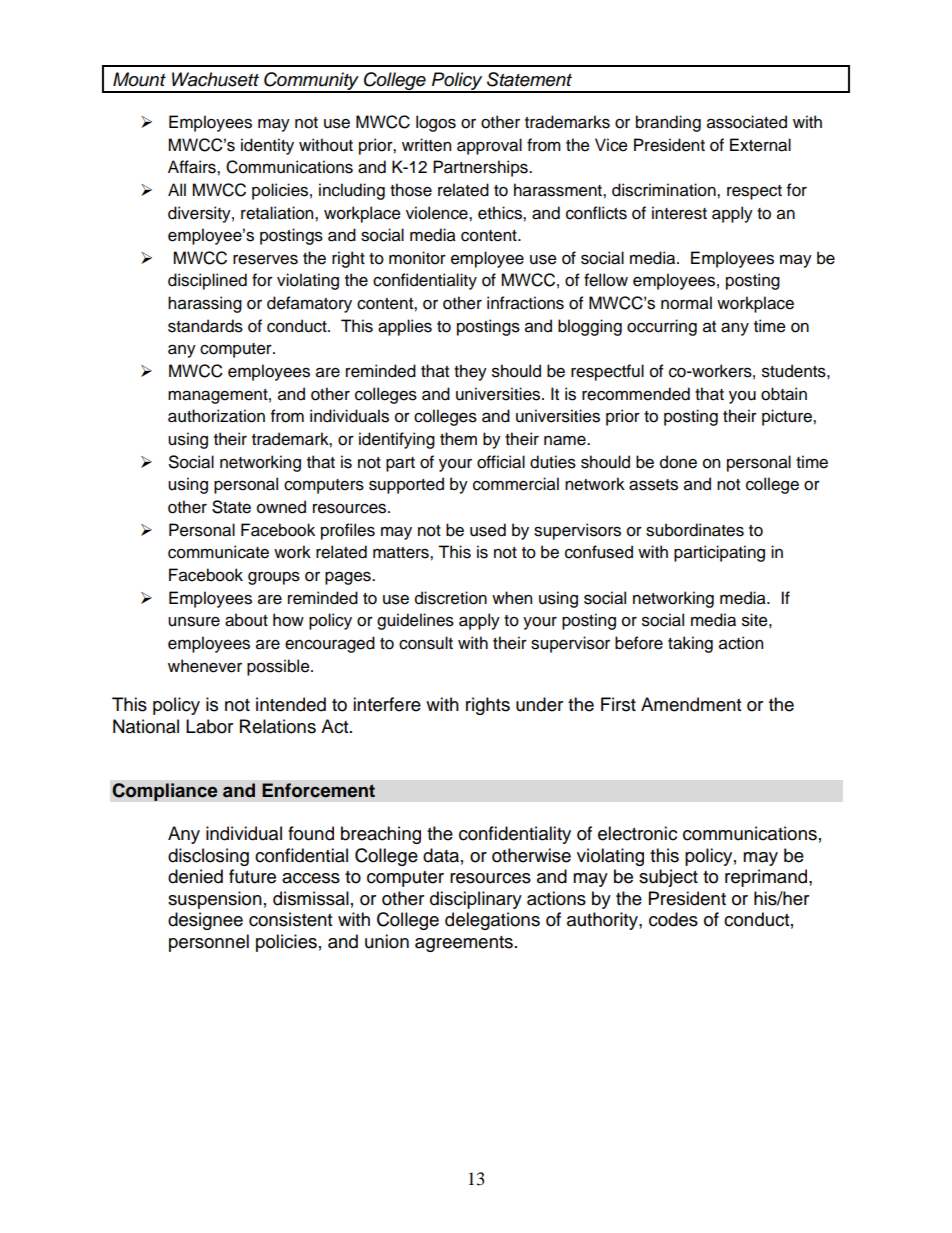  What do you see at coordinates (215, 900) in the image?
I see `suspension` at bounding box center [215, 900].
